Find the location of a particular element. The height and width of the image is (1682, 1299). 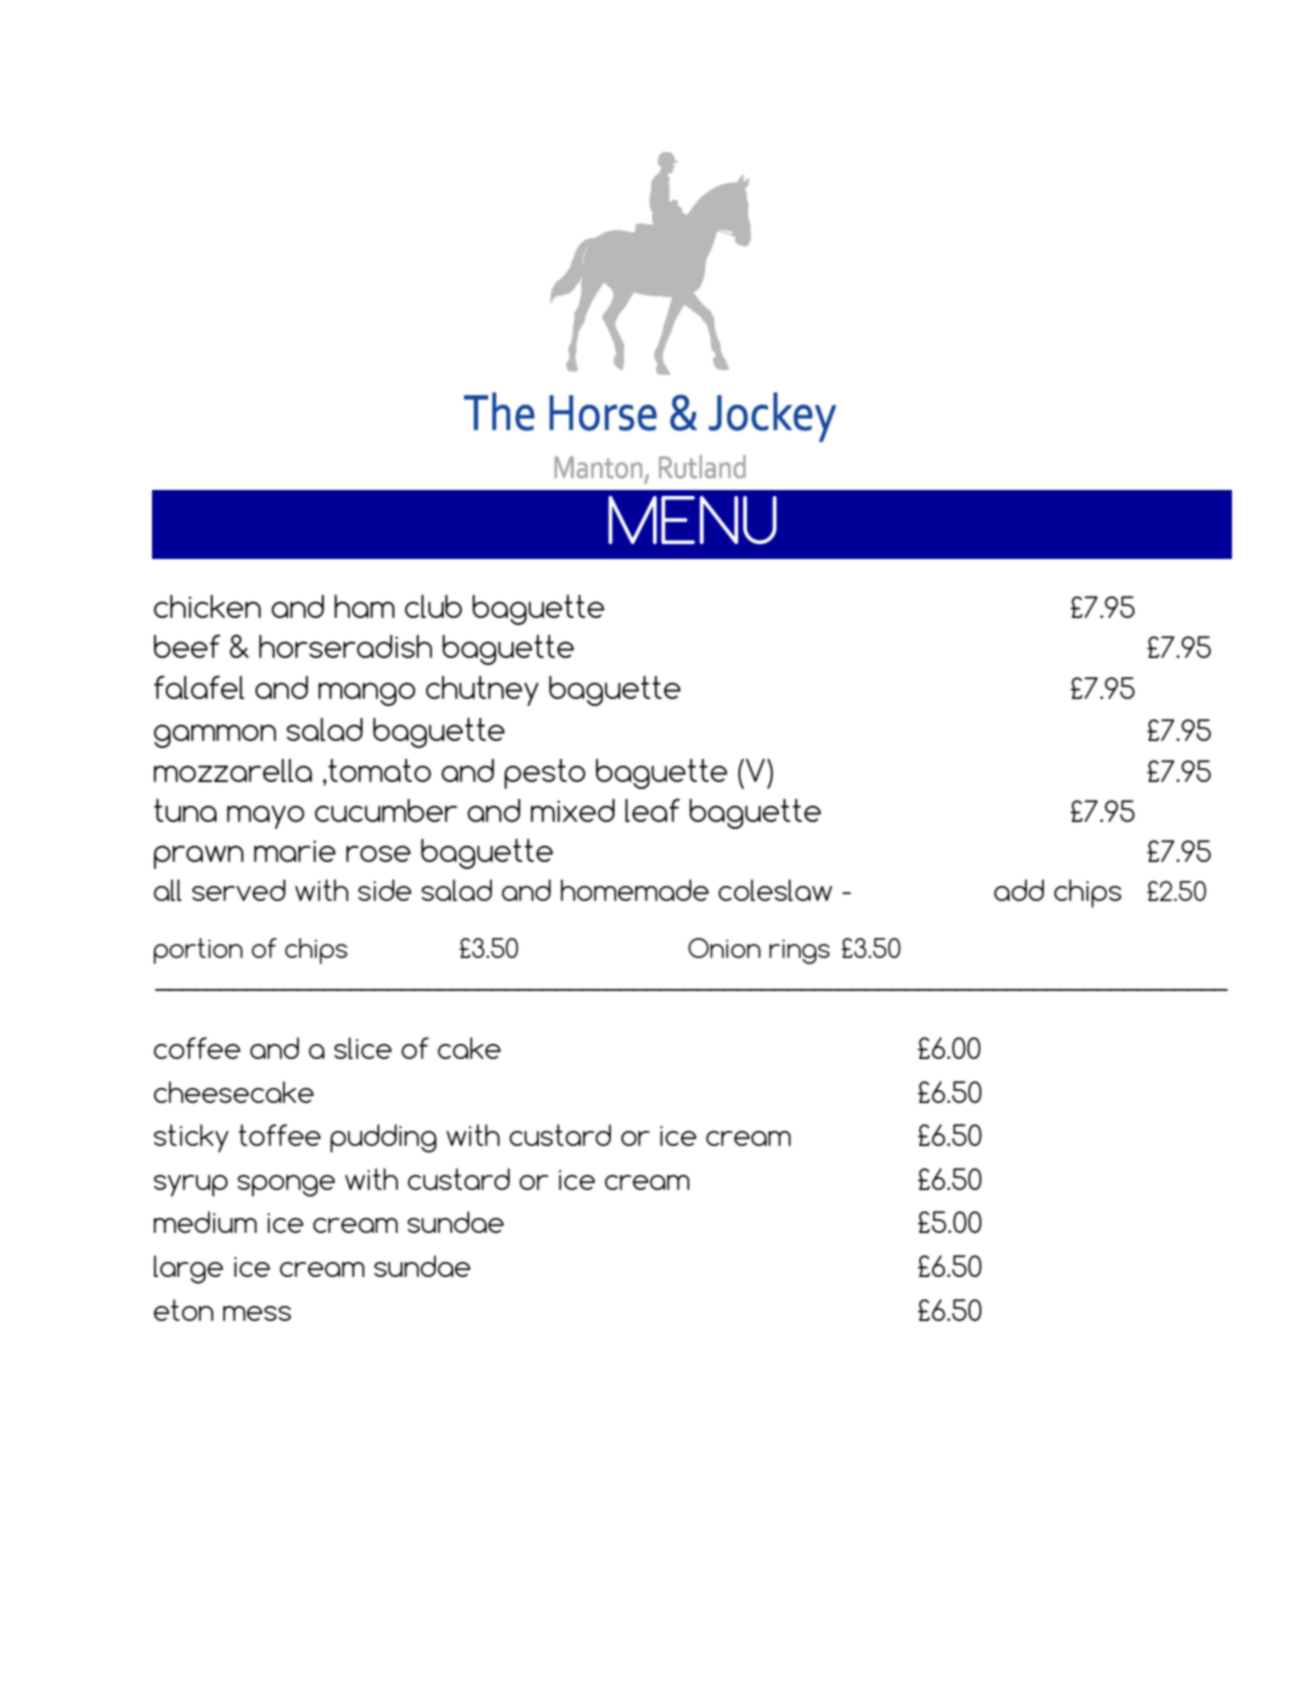

rings is located at coordinates (799, 951).
